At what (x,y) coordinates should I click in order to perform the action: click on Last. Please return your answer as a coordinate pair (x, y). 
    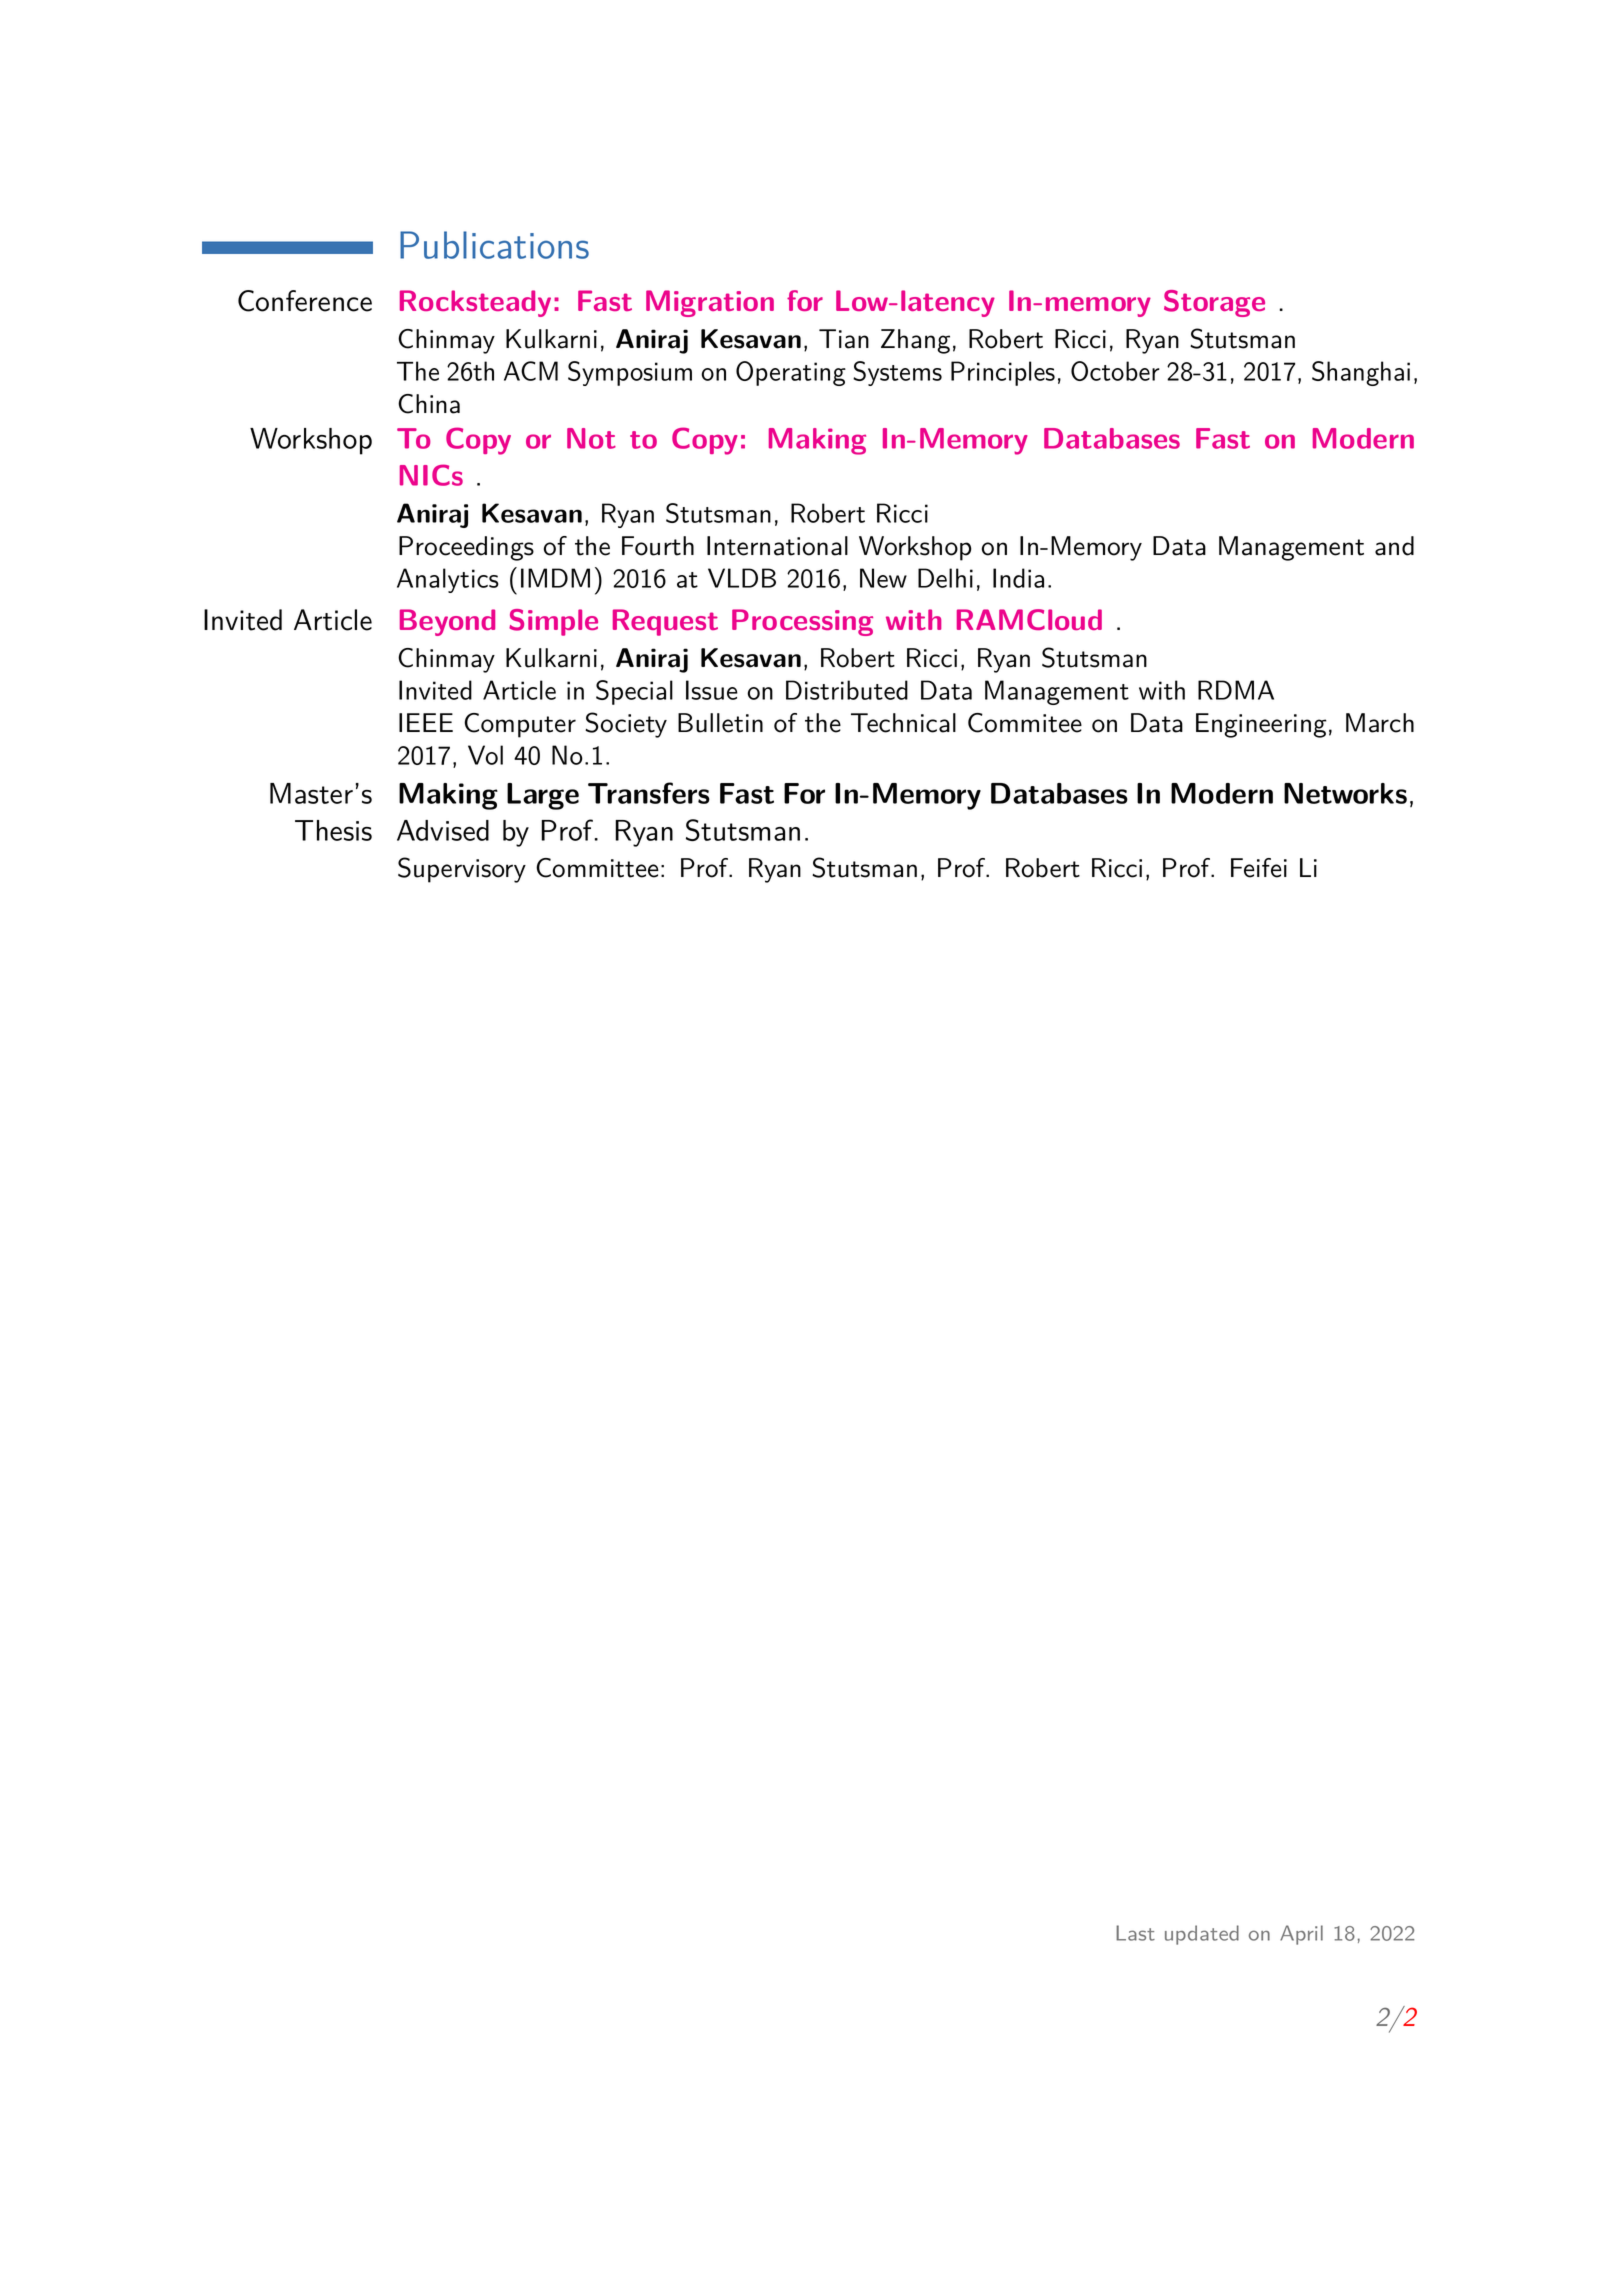
    Looking at the image, I should click on (1135, 1933).
